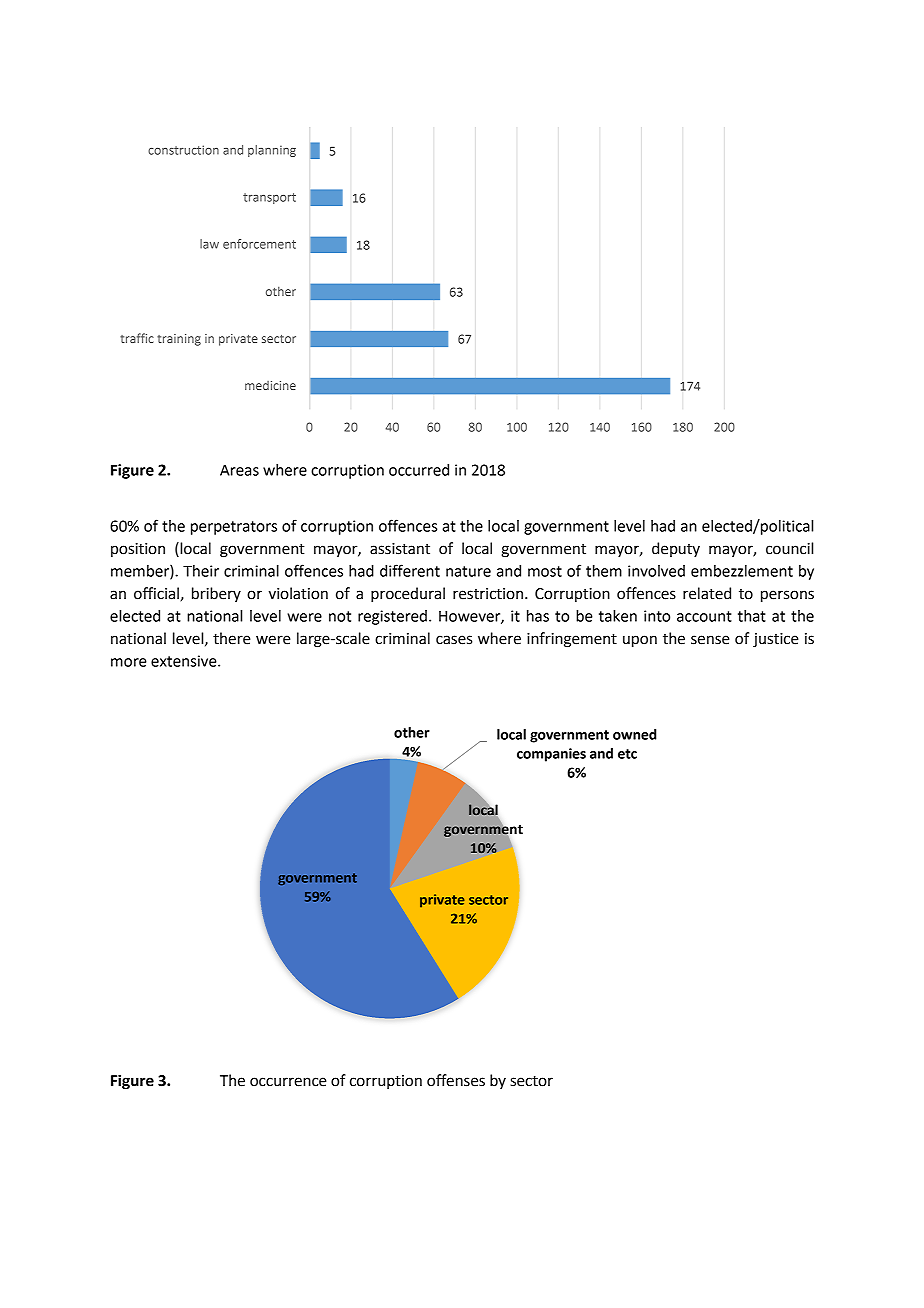 The height and width of the page is (1308, 924). I want to click on etc, so click(627, 754).
